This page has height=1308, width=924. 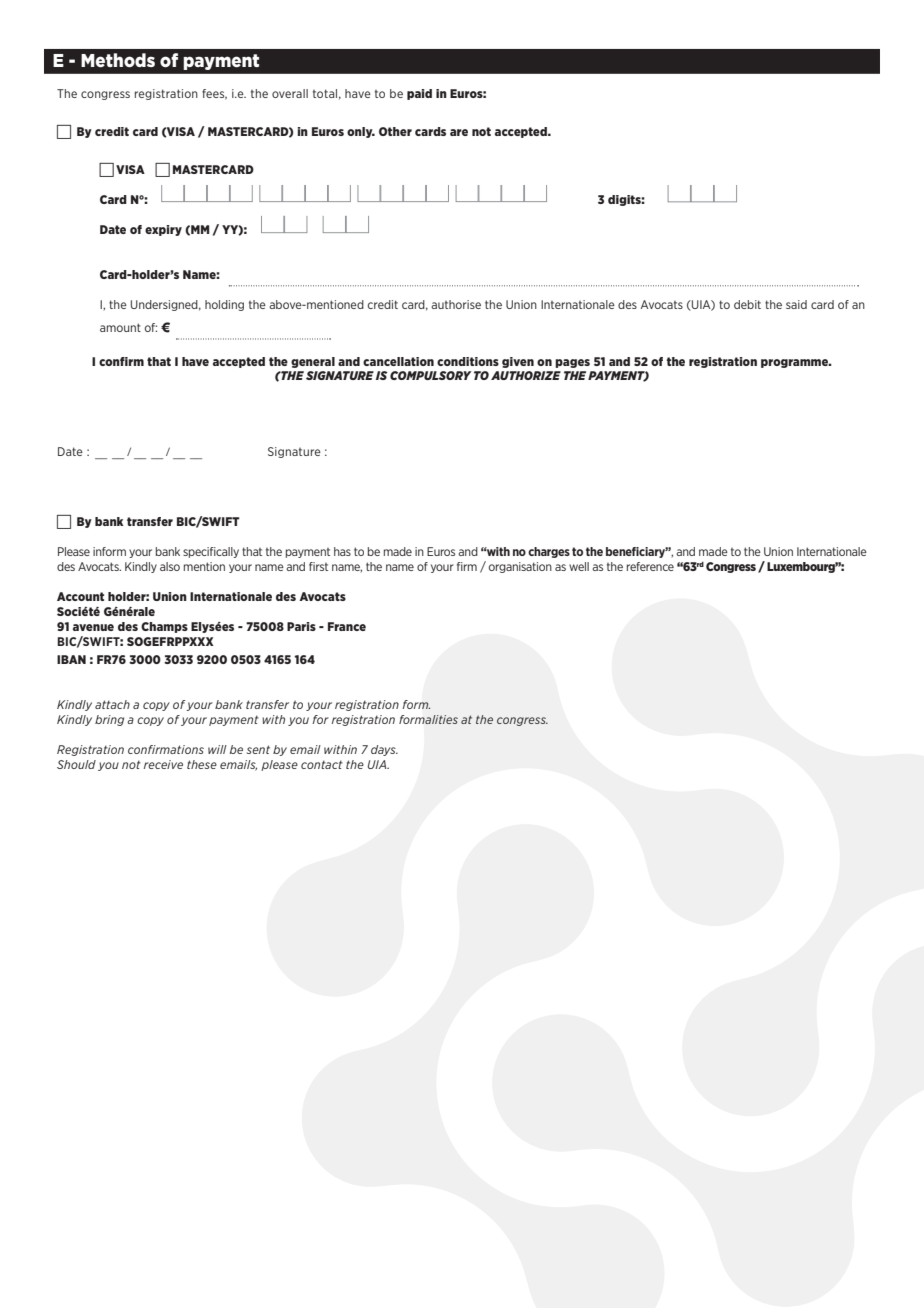 What do you see at coordinates (342, 551) in the page?
I see `has` at bounding box center [342, 551].
